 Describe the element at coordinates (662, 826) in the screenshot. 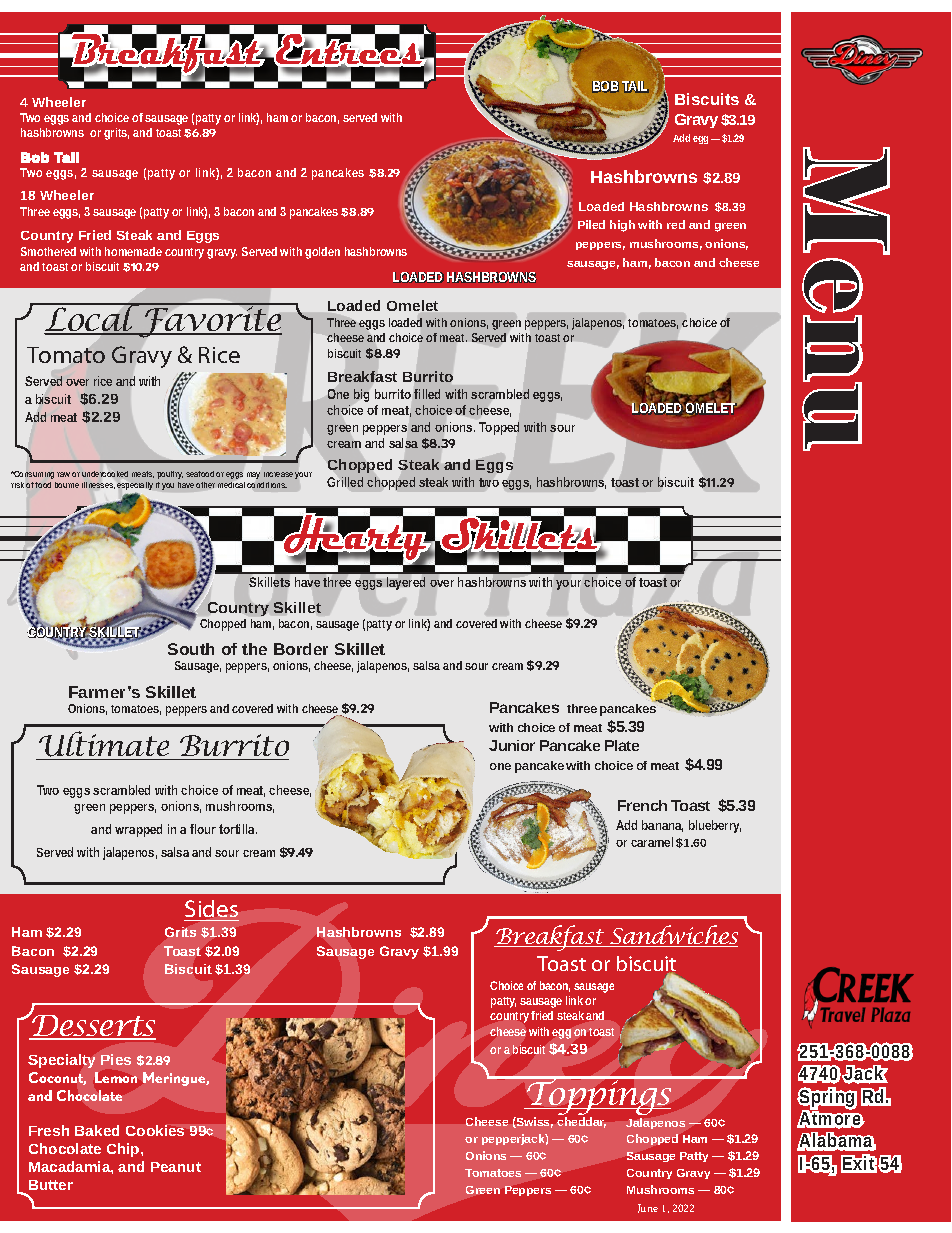

I see `banana` at that location.
